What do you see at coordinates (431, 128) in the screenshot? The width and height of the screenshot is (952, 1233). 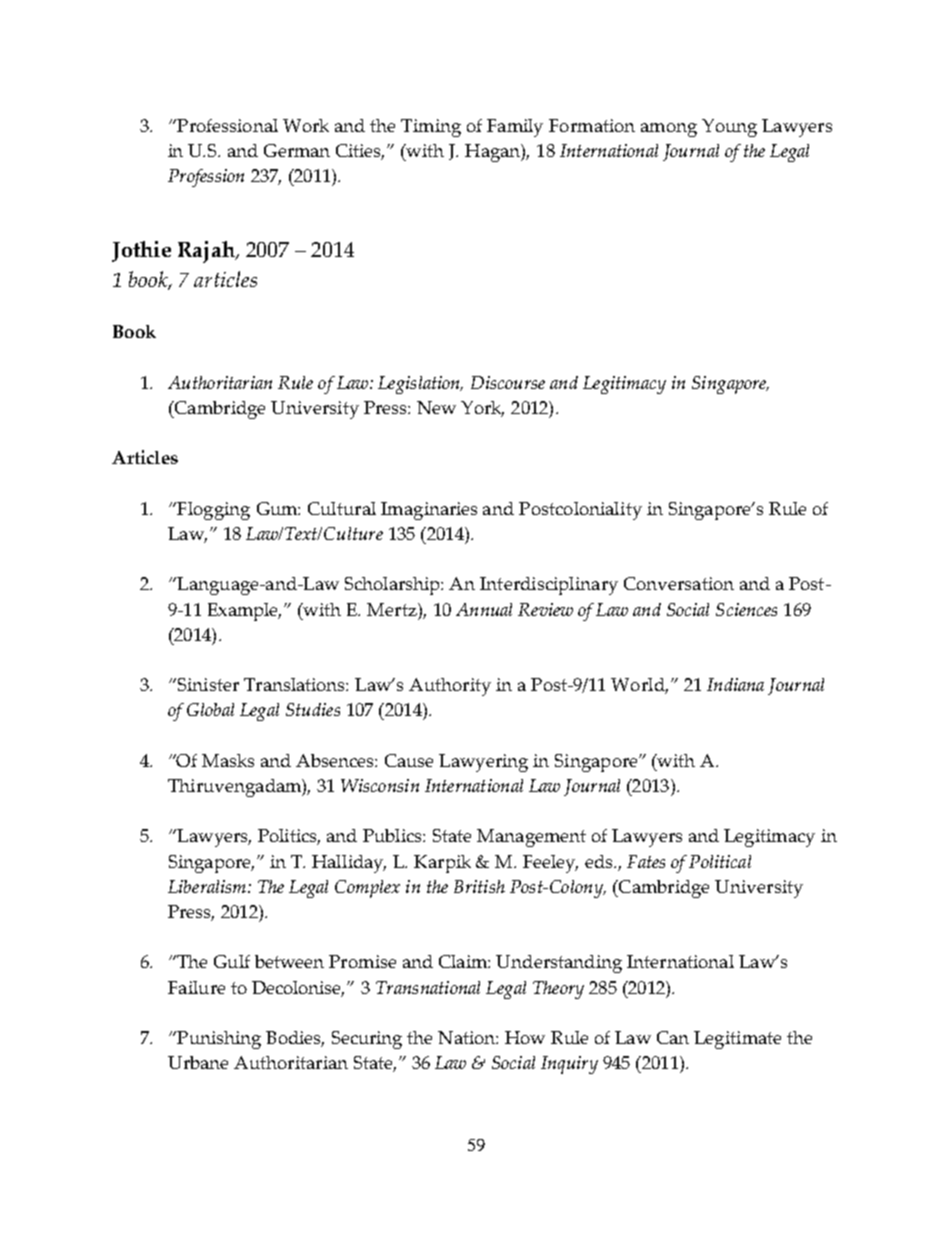 I see `Timing` at bounding box center [431, 128].
